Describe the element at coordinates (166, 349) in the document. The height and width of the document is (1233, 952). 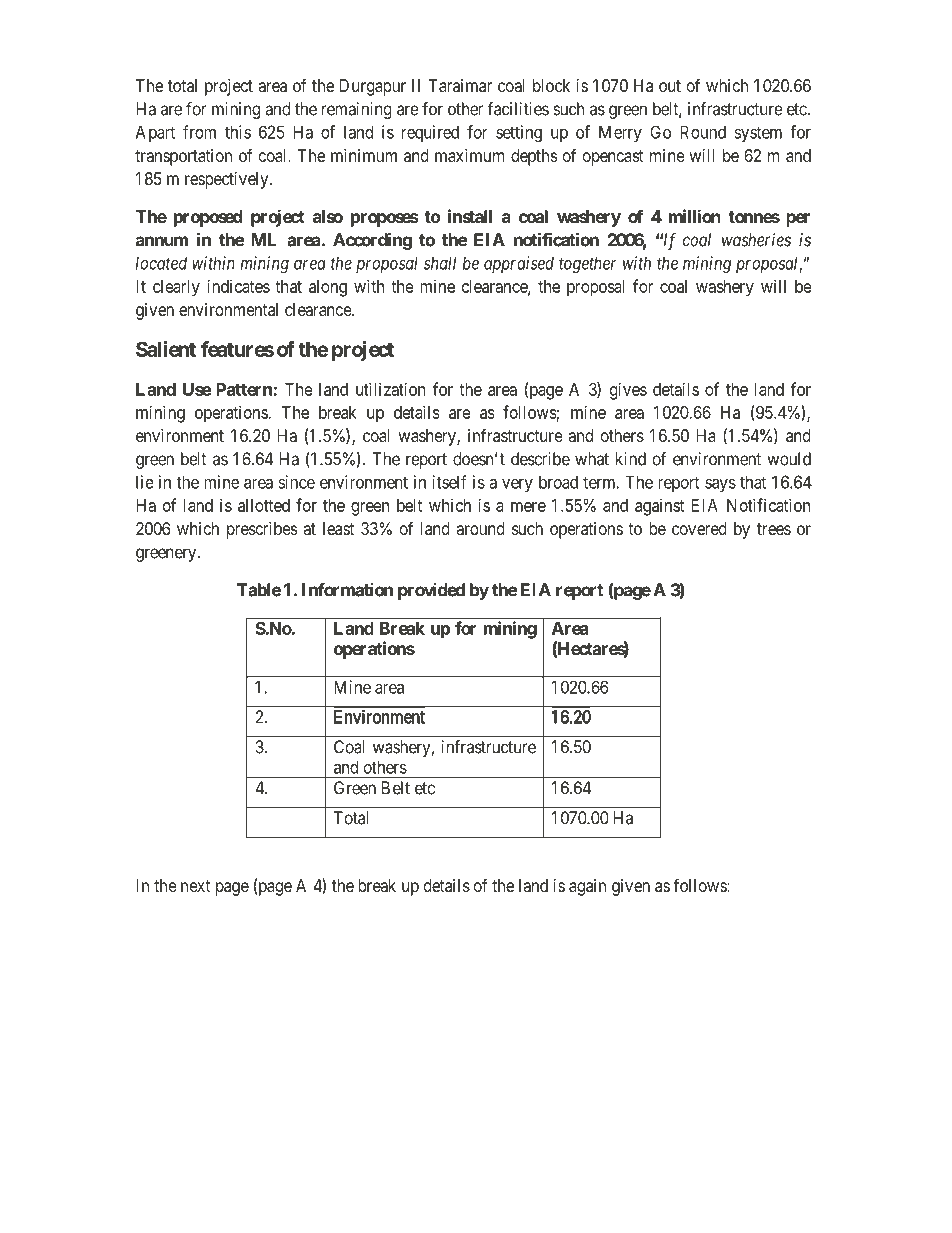
I see `Salient` at that location.
